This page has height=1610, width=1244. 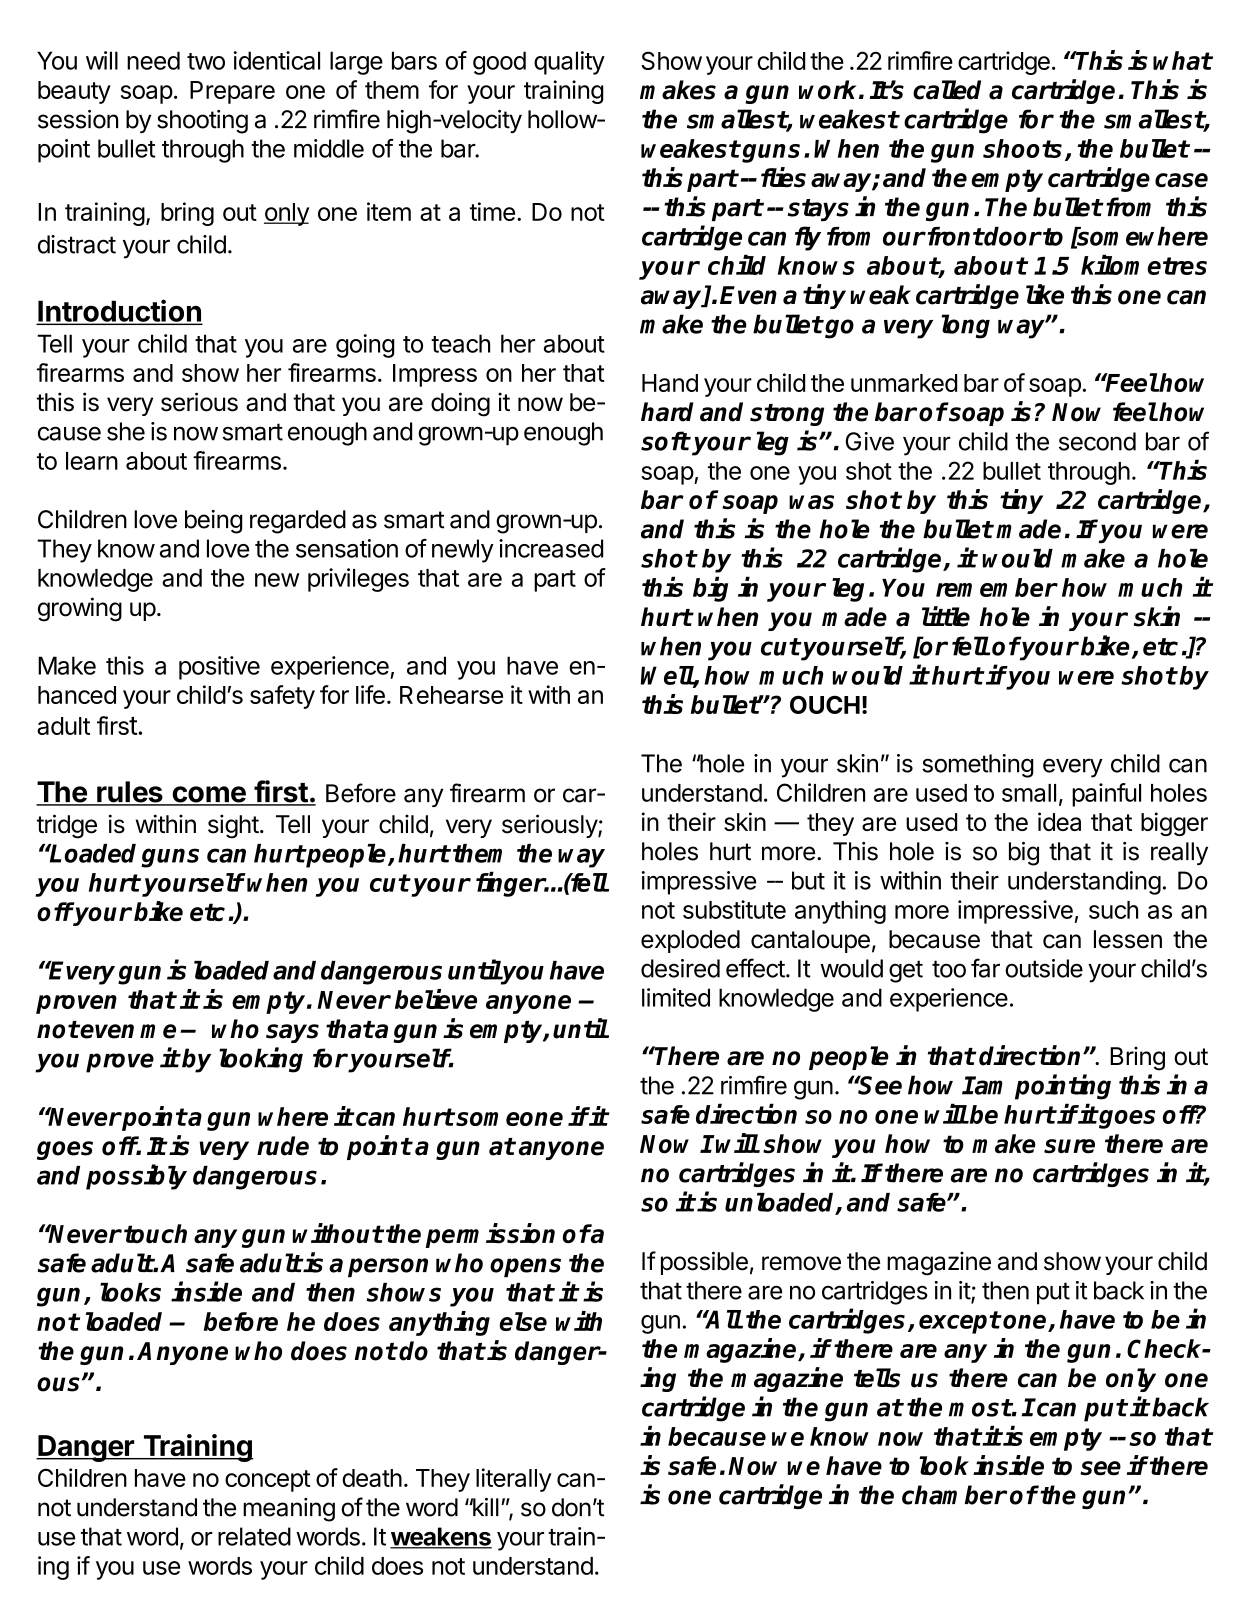 I want to click on literally, so click(x=513, y=1480).
